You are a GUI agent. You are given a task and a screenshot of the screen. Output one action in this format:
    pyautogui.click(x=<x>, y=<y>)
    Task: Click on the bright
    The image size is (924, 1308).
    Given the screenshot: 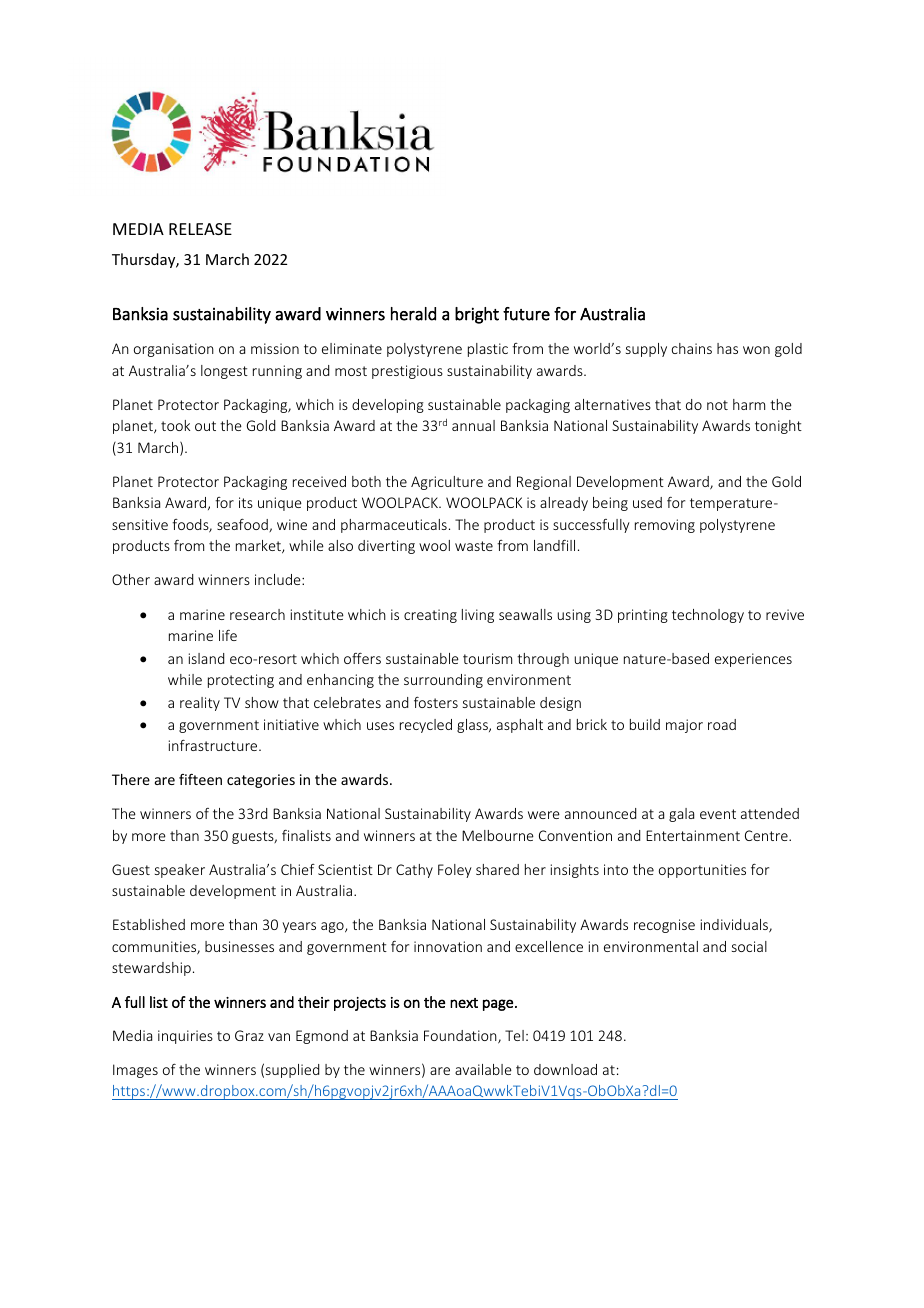 What is the action you would take?
    pyautogui.click(x=477, y=315)
